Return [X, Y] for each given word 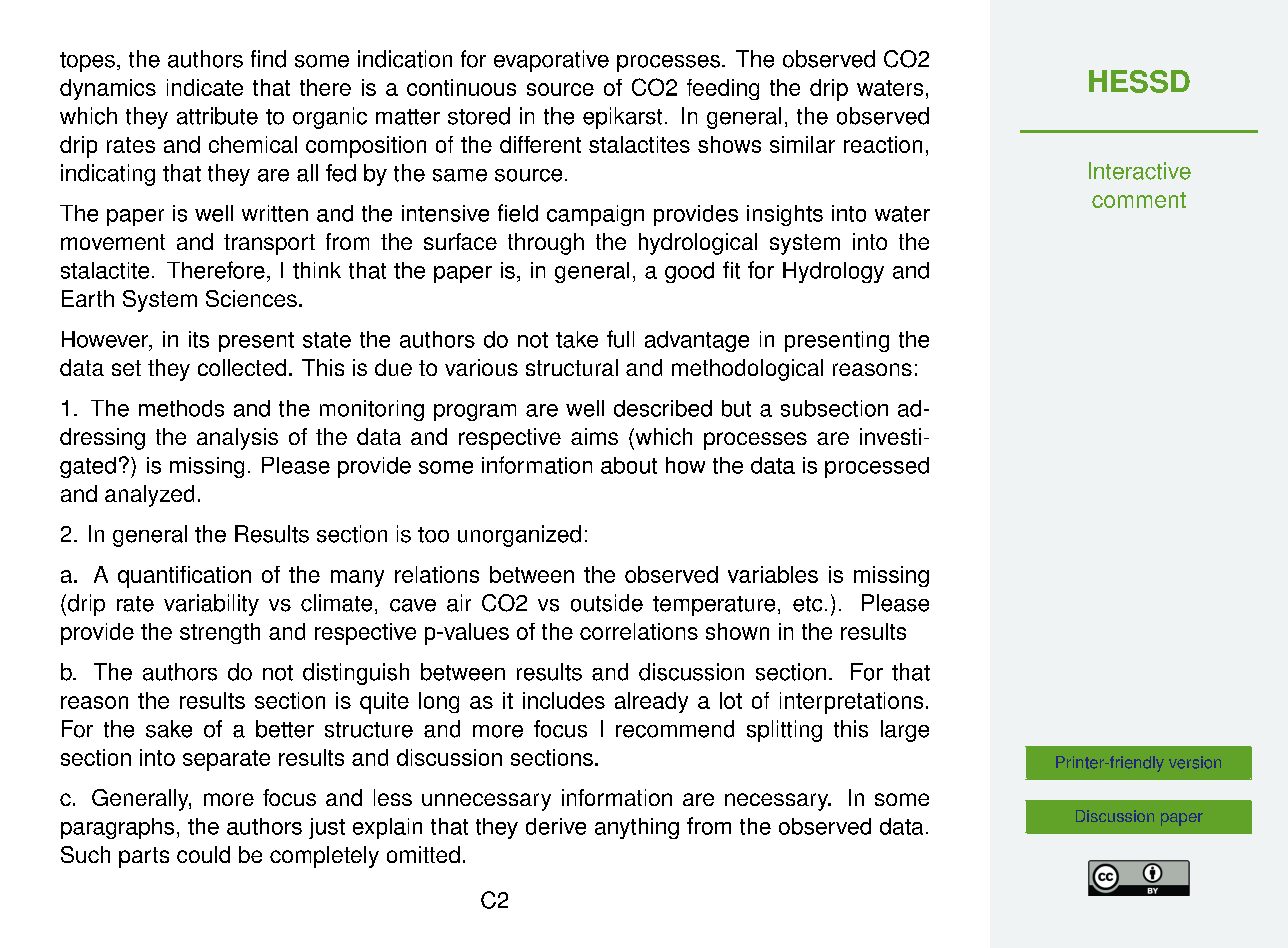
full [620, 339]
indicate [205, 87]
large [905, 731]
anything [637, 828]
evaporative [551, 61]
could [203, 854]
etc [807, 604]
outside [607, 603]
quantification [184, 577]
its [199, 339]
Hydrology [833, 272]
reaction [883, 144]
